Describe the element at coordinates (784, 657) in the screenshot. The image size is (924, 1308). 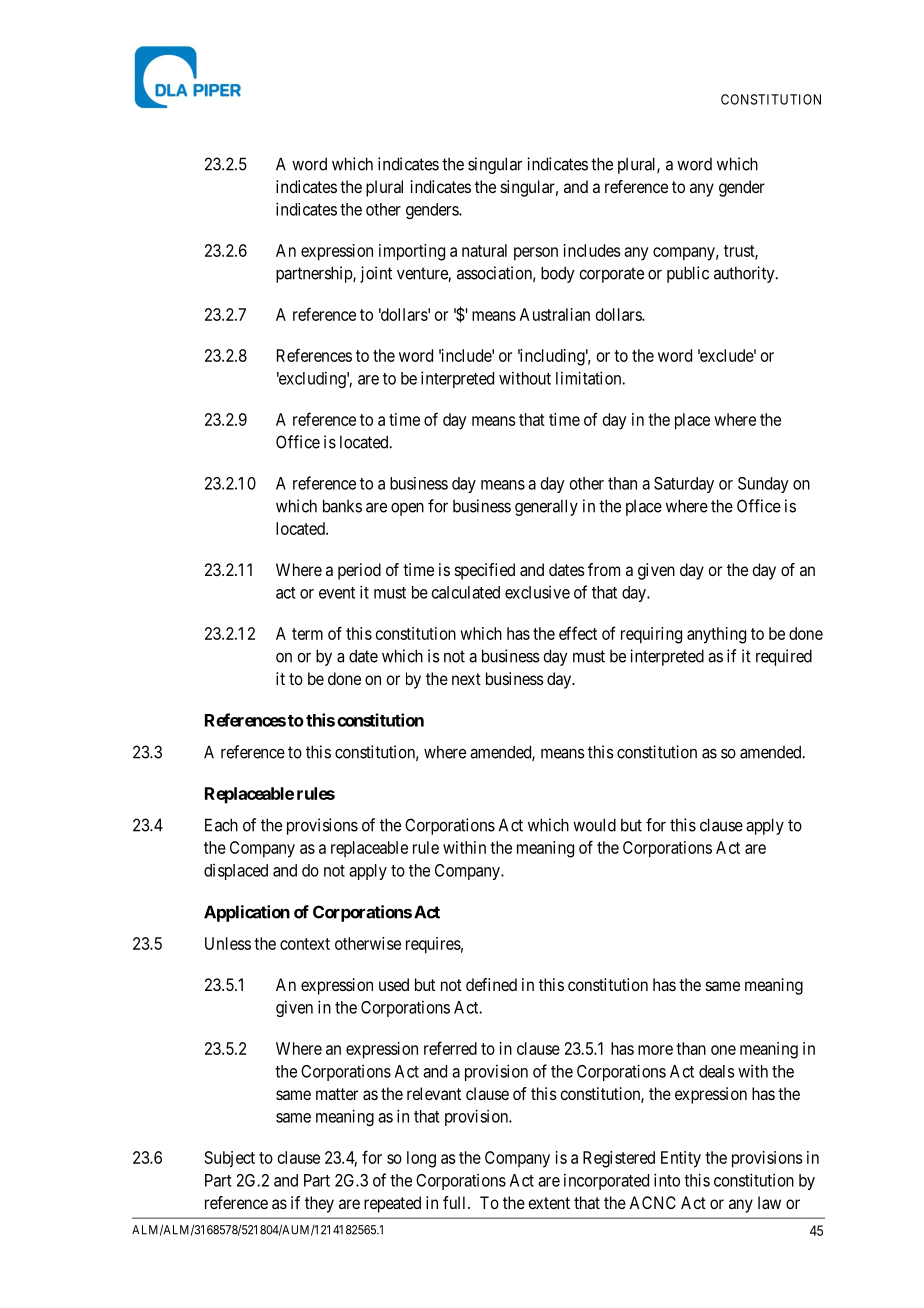
I see `required` at that location.
